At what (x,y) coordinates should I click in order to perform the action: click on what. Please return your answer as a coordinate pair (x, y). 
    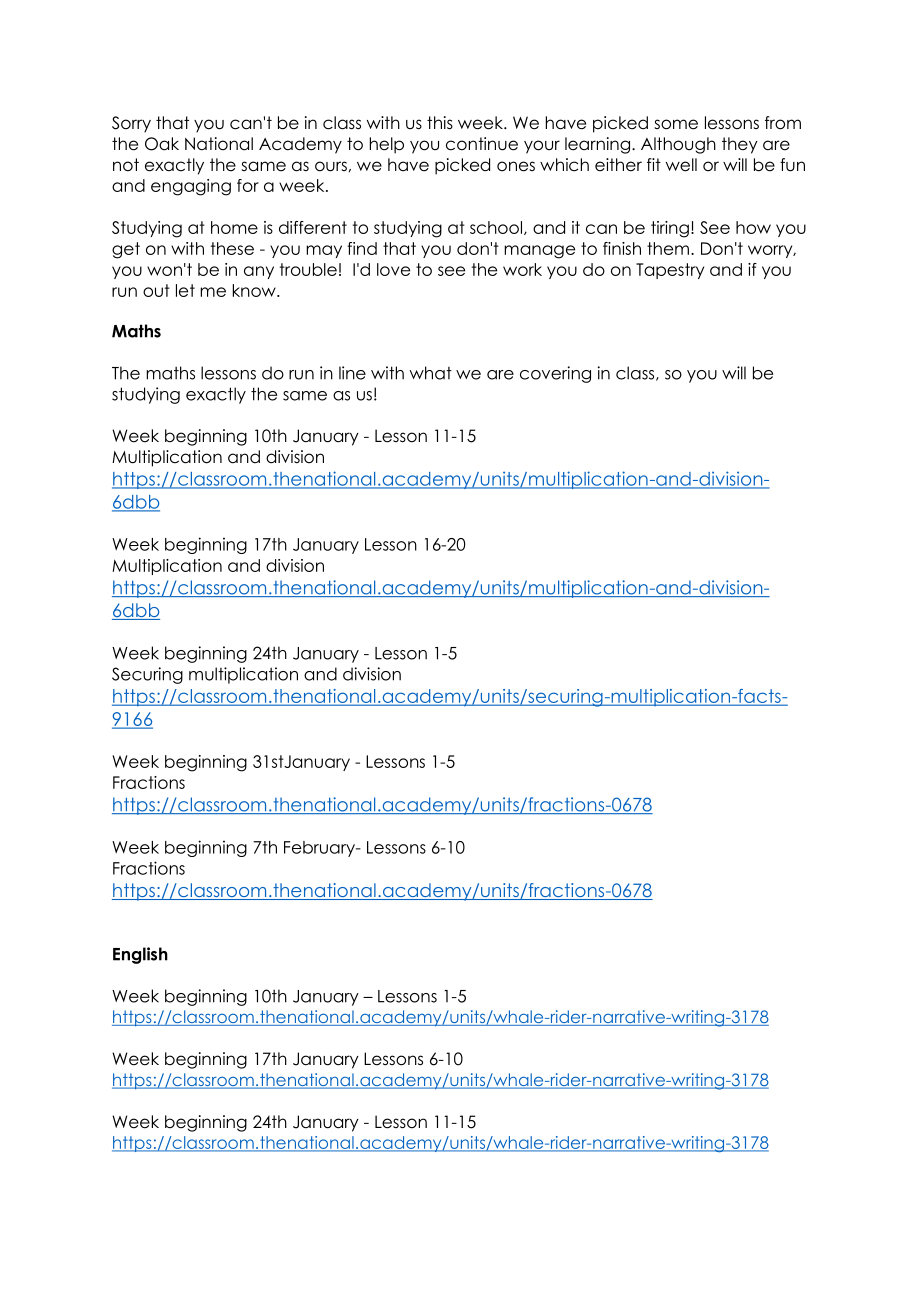
    Looking at the image, I should click on (430, 373).
